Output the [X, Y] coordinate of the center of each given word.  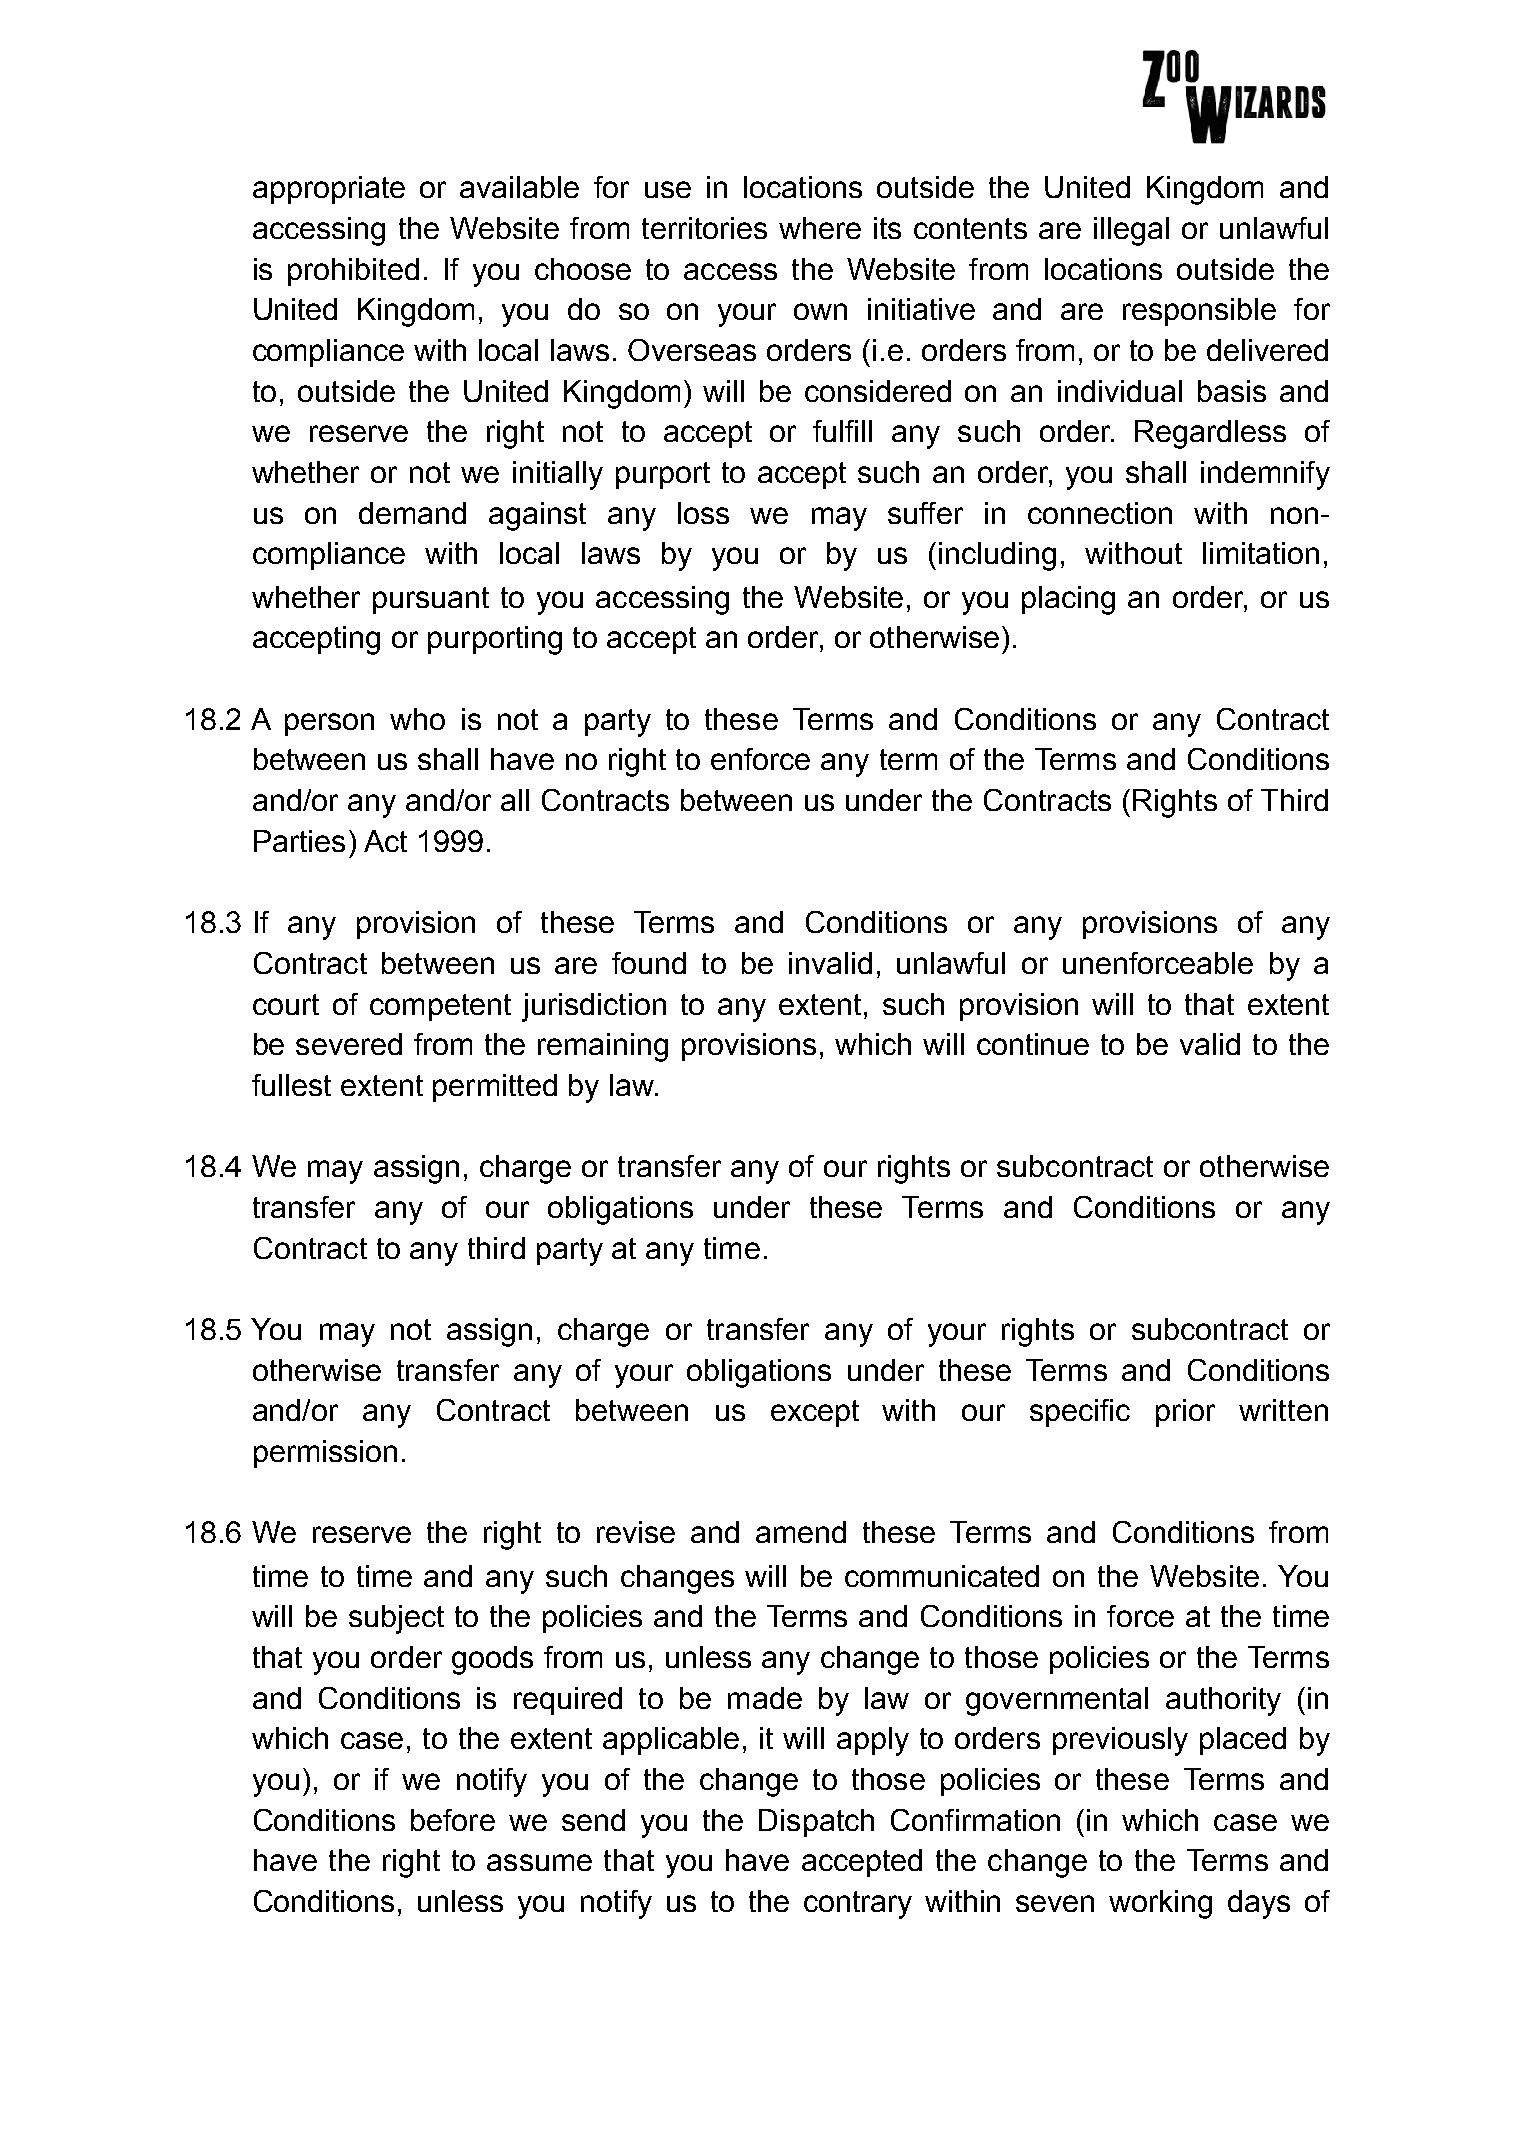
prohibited [353, 272]
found [649, 963]
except [815, 1413]
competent [440, 1007]
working [1160, 1904]
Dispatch [816, 1823]
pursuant [431, 600]
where [820, 228]
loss [703, 513]
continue [1033, 1044]
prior [1185, 1413]
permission [325, 1454]
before [453, 1820]
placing [1068, 600]
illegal [1131, 231]
